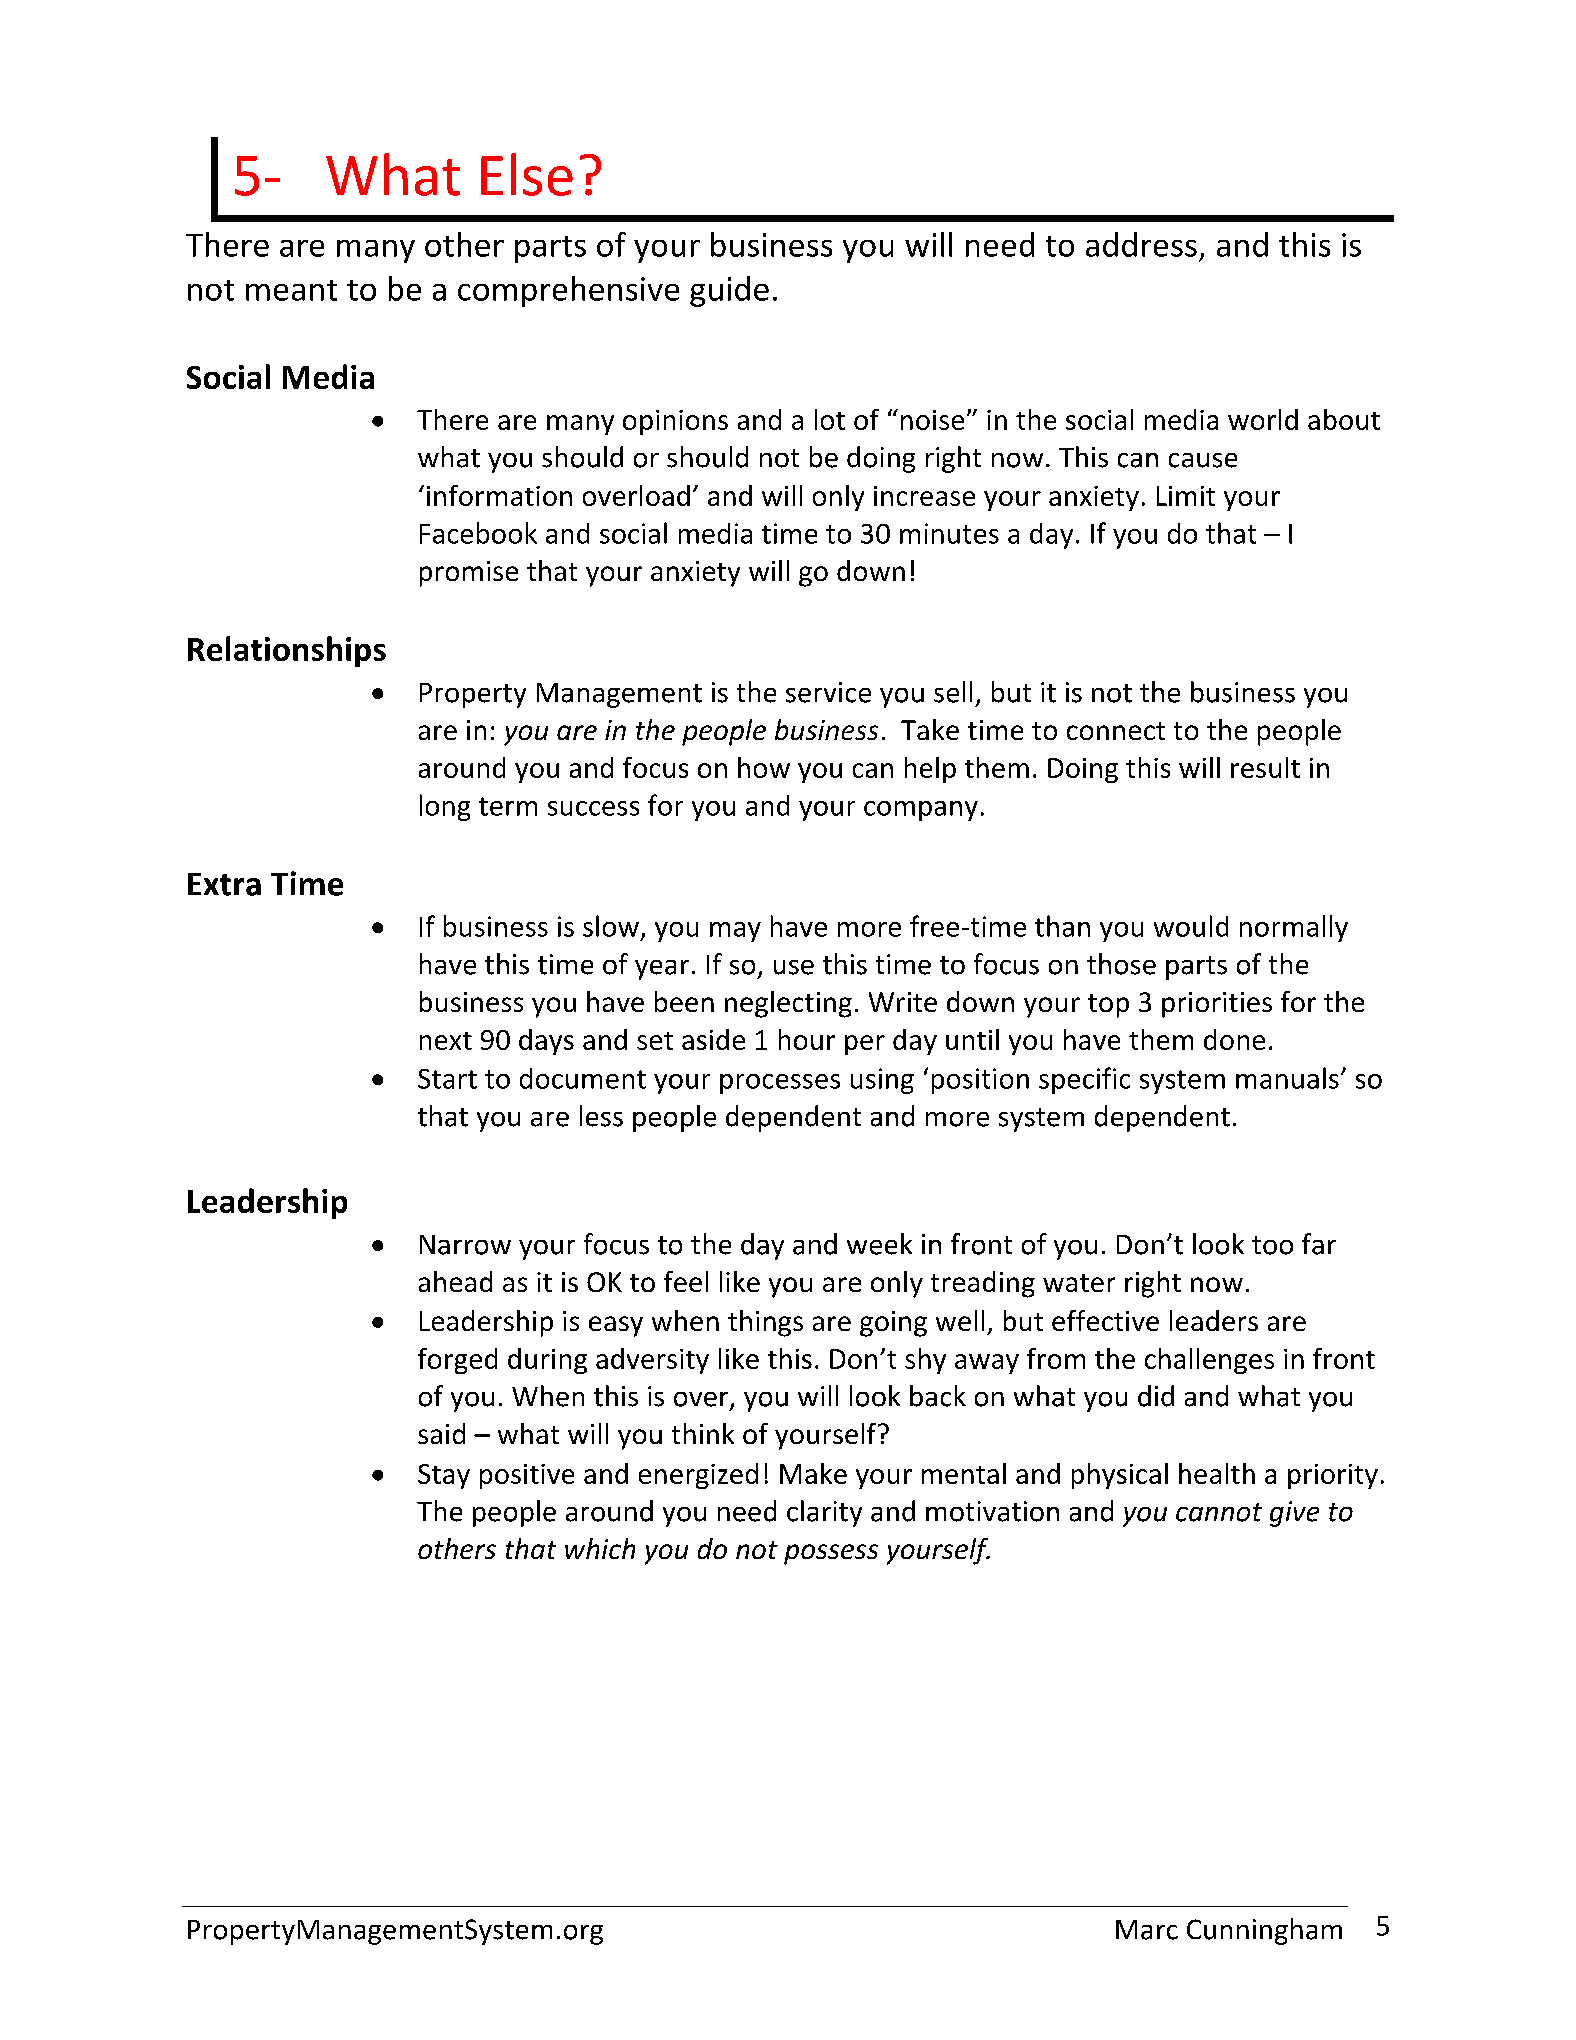 The image size is (1576, 2040). I want to click on Marc, so click(1147, 1930).
